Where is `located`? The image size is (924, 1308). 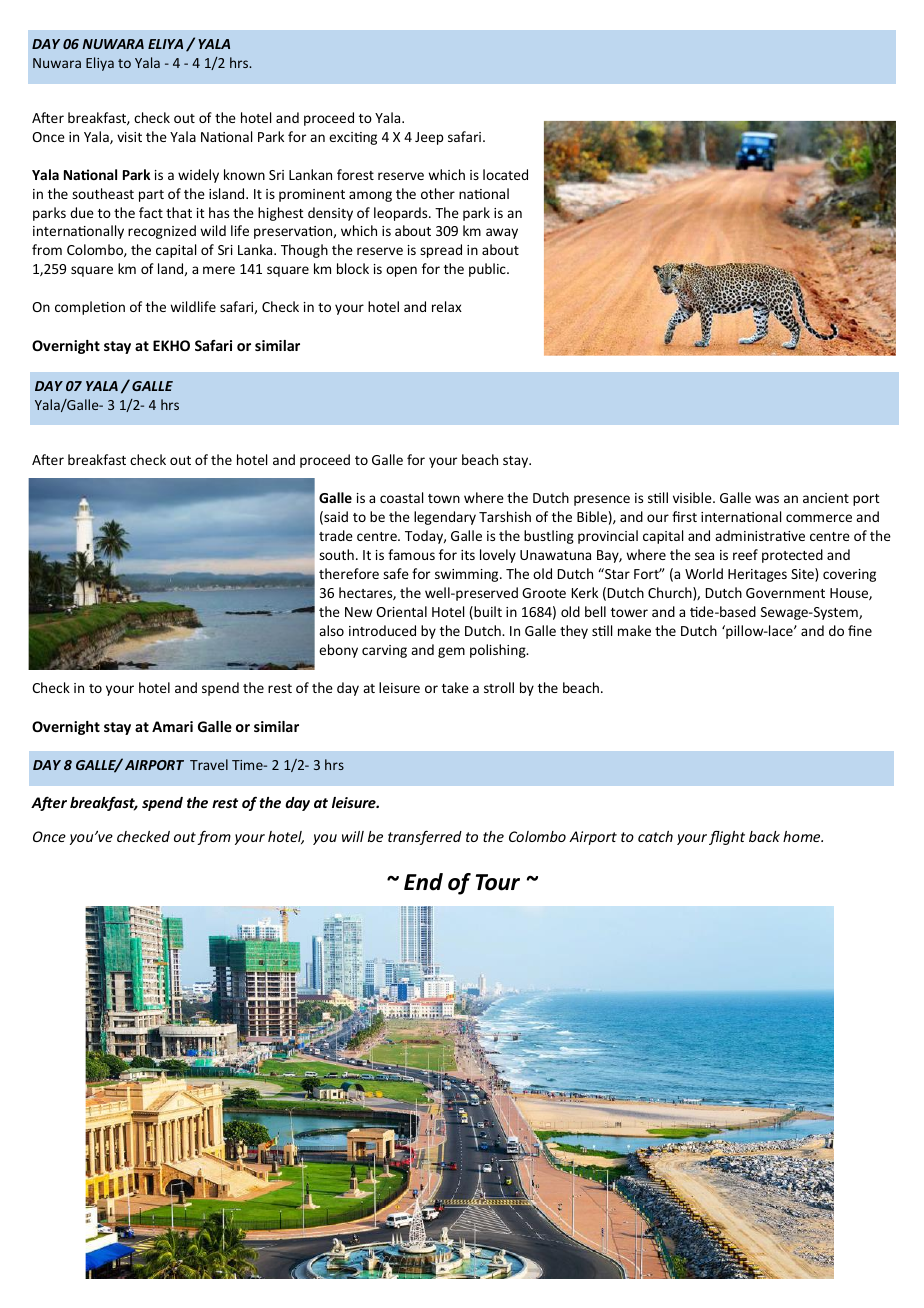 located is located at coordinates (505, 174).
